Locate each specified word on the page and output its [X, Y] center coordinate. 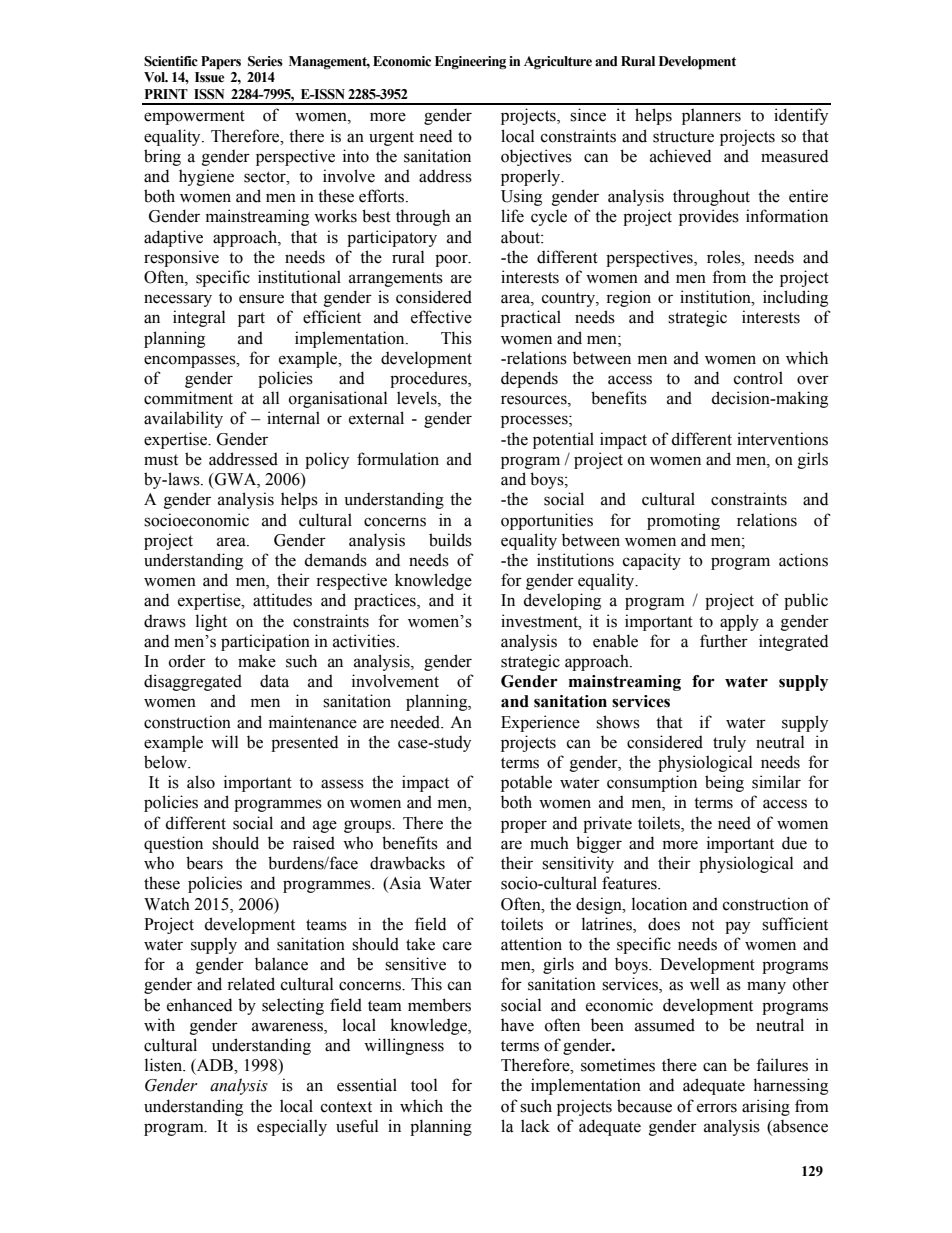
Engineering [470, 63]
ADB [215, 1065]
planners [711, 116]
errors [717, 1108]
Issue [209, 77]
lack [535, 1126]
